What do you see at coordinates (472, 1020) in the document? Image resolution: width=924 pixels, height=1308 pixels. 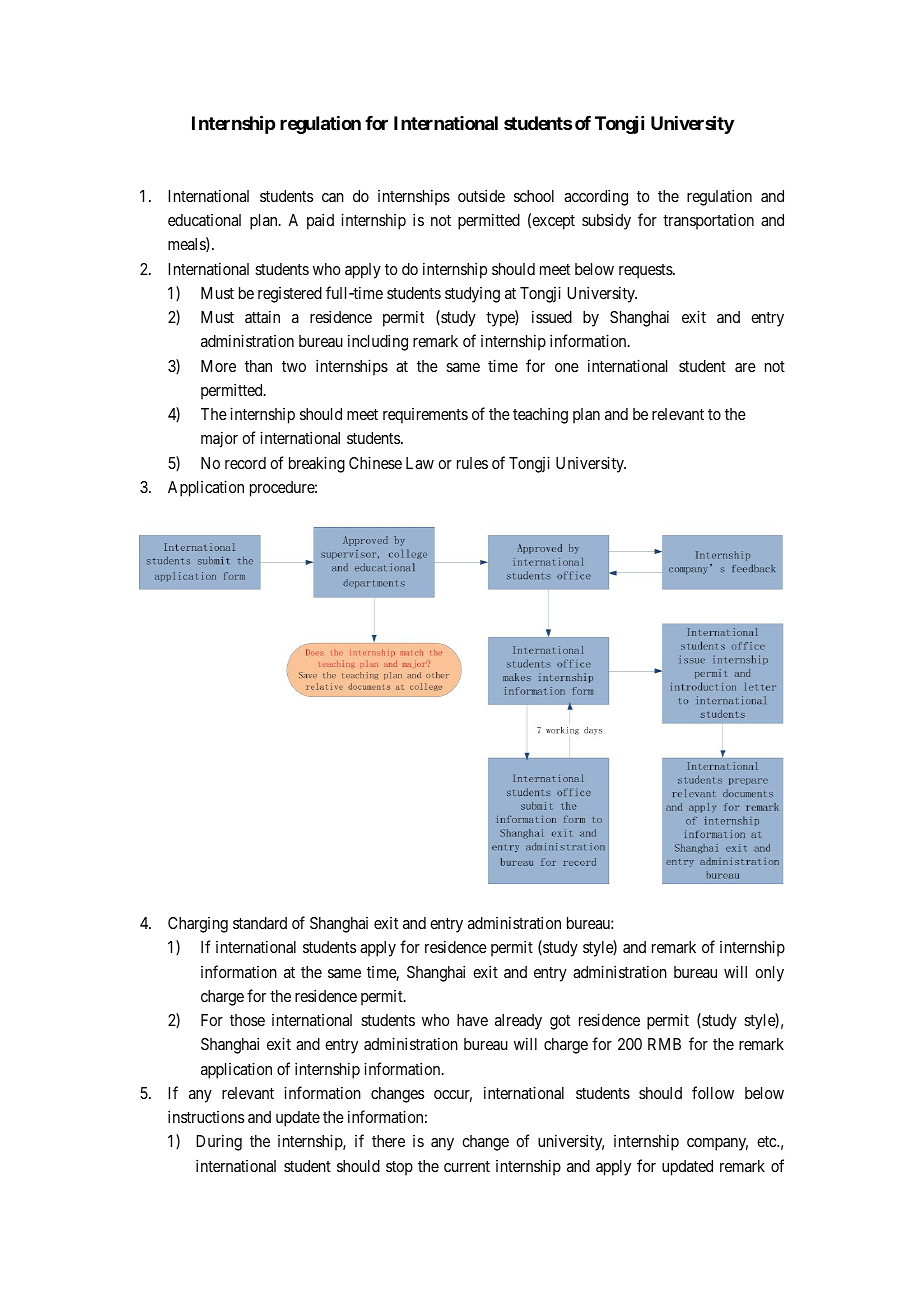 I see `have` at bounding box center [472, 1020].
